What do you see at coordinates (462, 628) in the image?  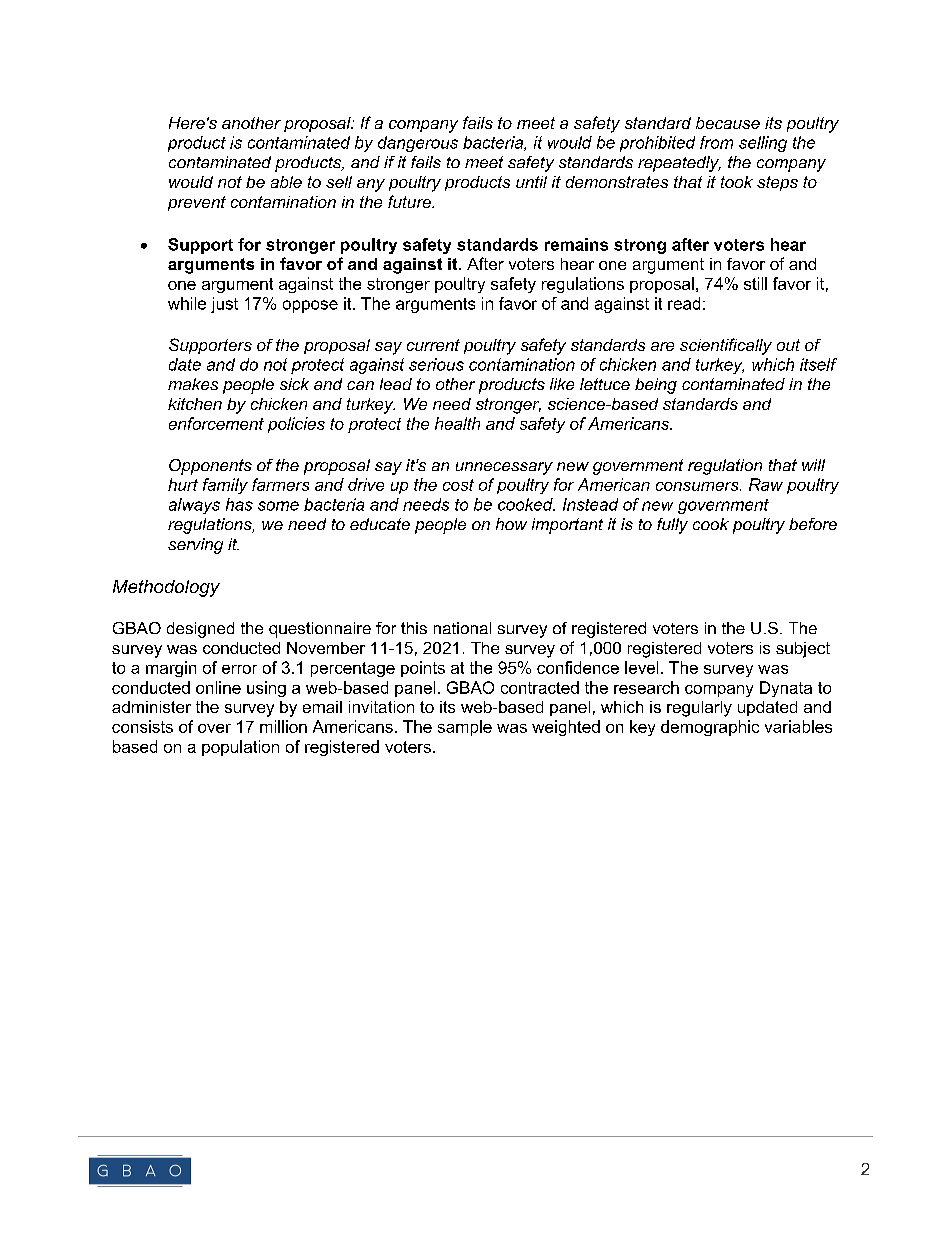 I see `national` at bounding box center [462, 628].
